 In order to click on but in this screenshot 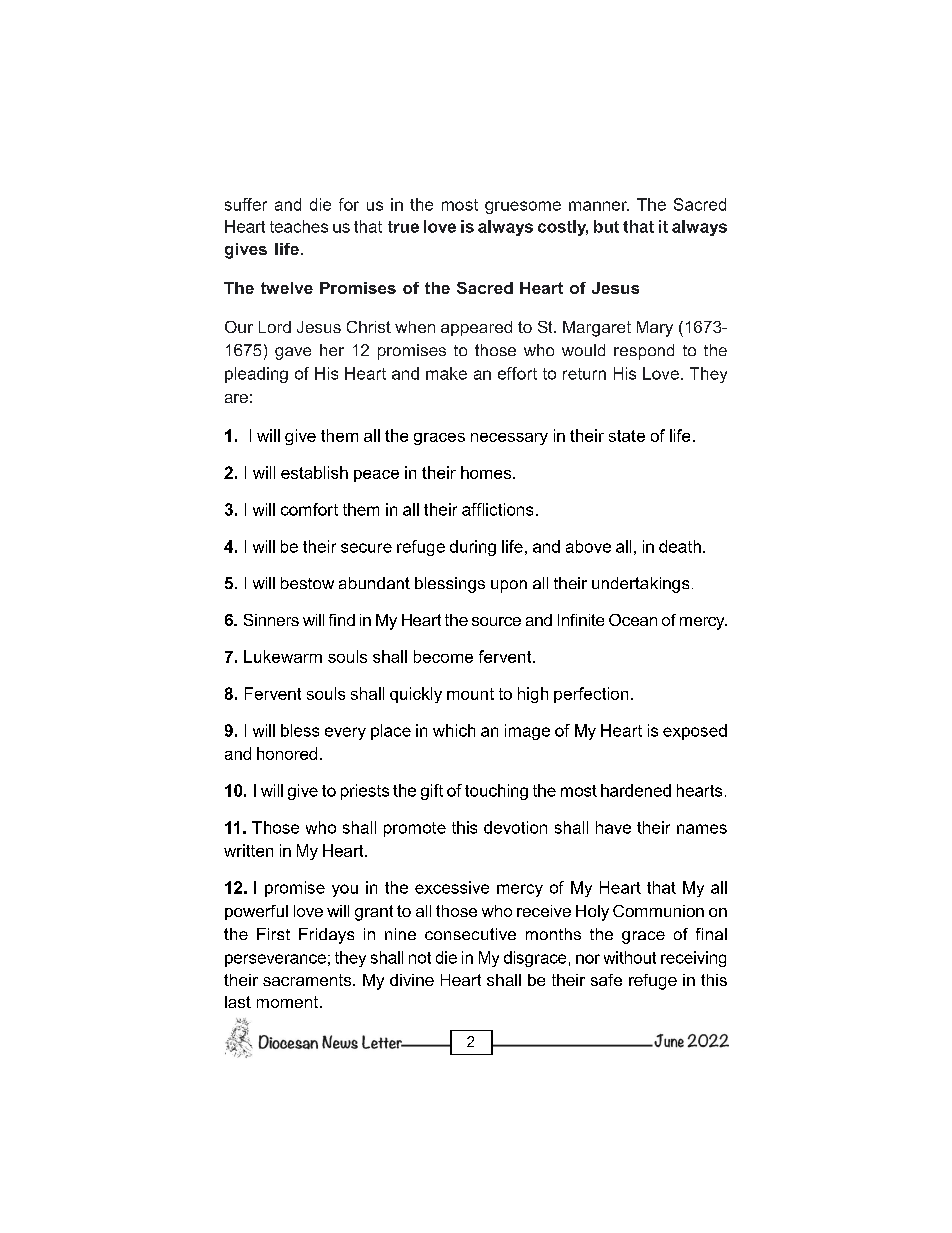, I will do `click(606, 226)`.
